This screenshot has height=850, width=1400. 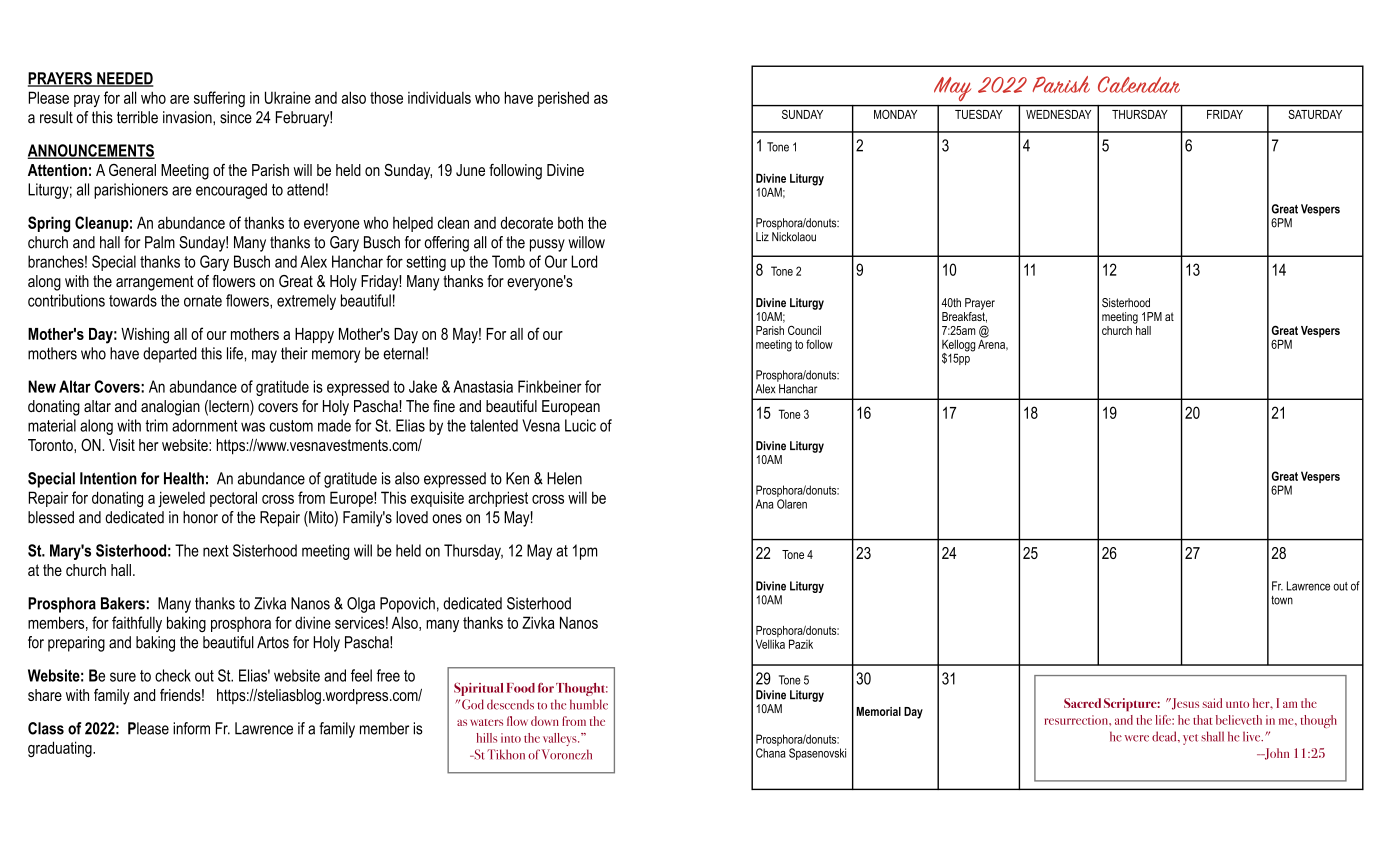 What do you see at coordinates (771, 753) in the screenshot?
I see `Chana` at bounding box center [771, 753].
